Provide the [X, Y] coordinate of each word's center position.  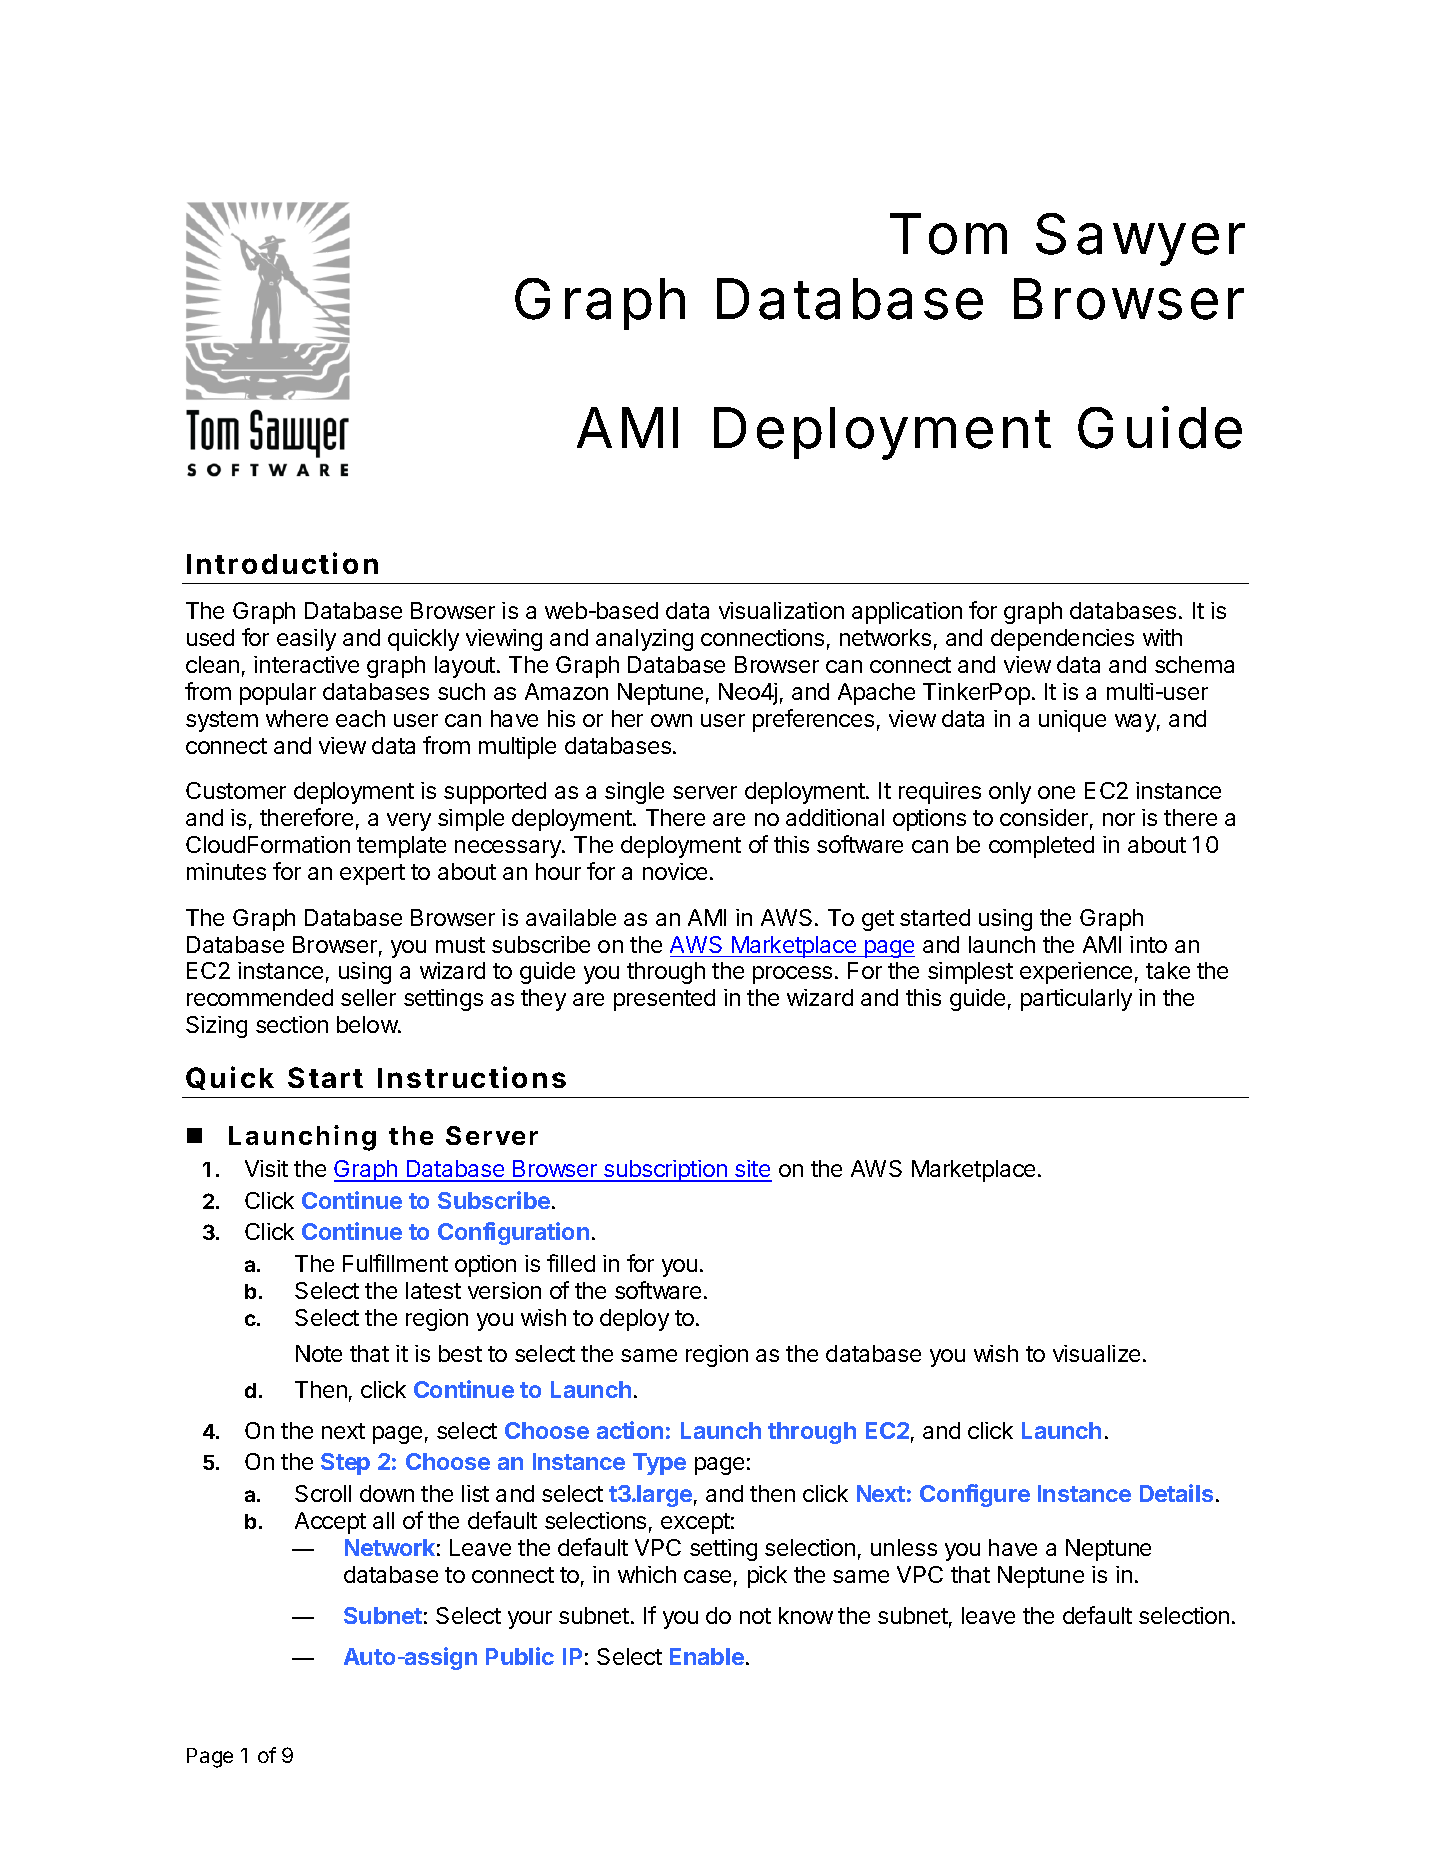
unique [1072, 721]
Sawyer [1140, 239]
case [707, 1576]
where [297, 718]
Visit [266, 1168]
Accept [330, 1523]
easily [306, 640]
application [907, 613]
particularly [1076, 1000]
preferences [813, 720]
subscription [665, 1171]
